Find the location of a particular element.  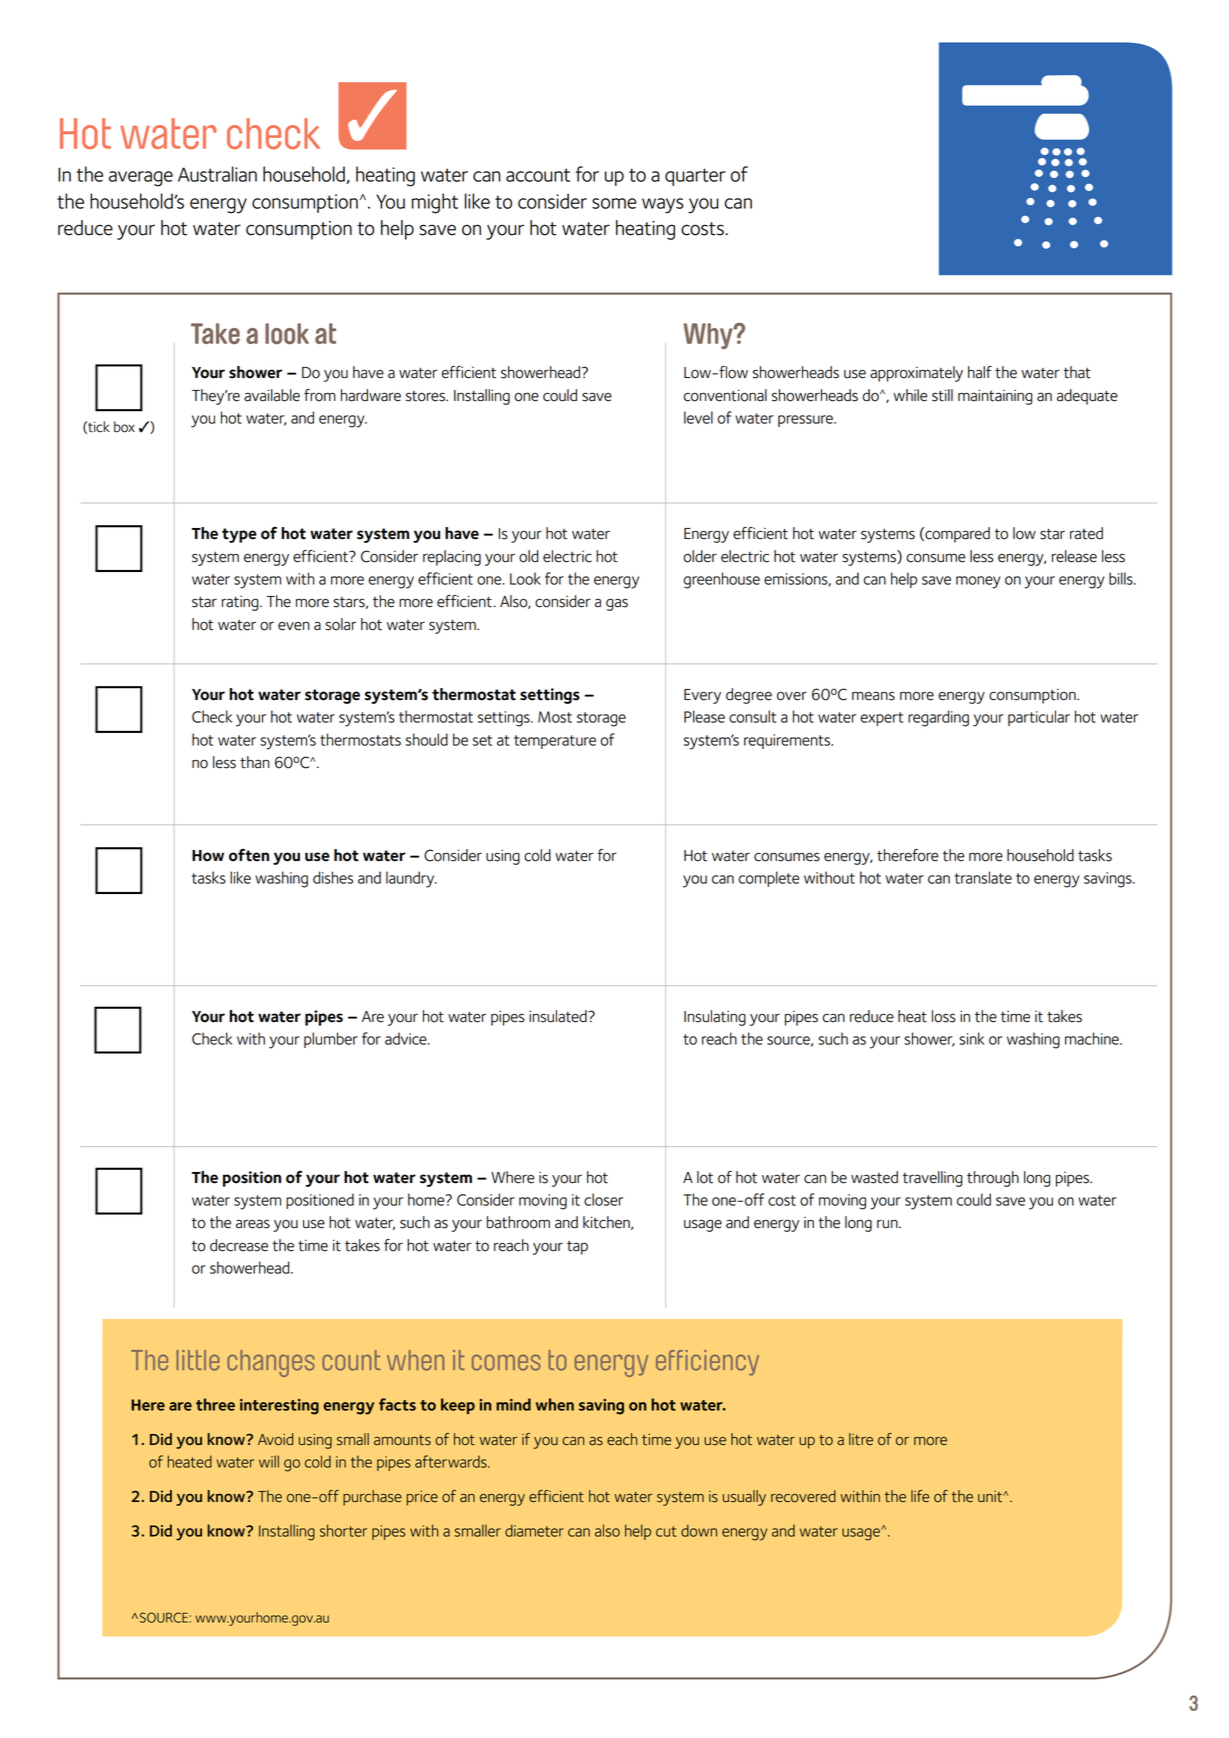

life is located at coordinates (920, 1496).
